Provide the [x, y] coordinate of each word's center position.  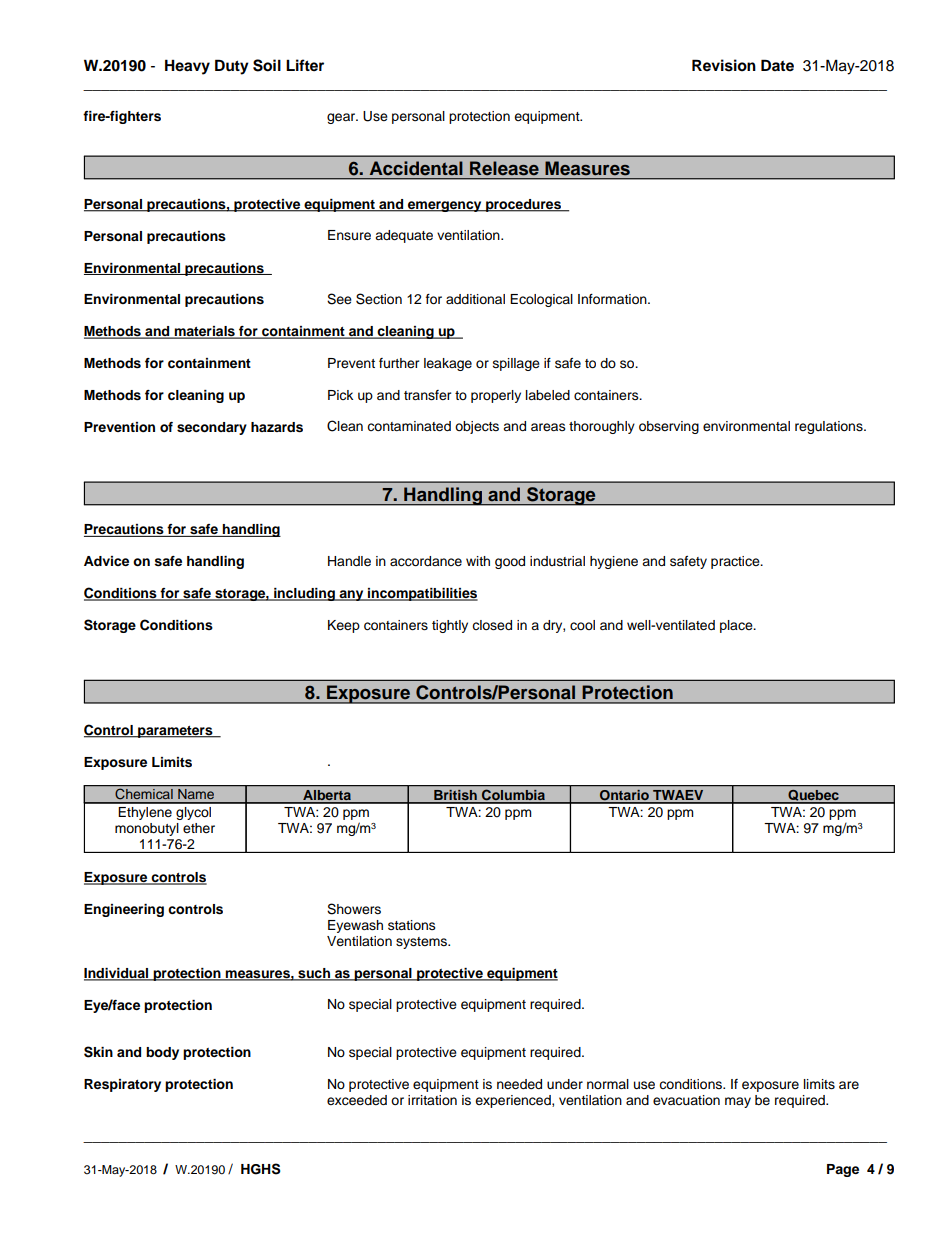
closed [492, 625]
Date [777, 65]
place [737, 626]
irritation [432, 1100]
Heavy [187, 67]
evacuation [686, 1100]
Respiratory [122, 1085]
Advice [106, 561]
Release [504, 168]
